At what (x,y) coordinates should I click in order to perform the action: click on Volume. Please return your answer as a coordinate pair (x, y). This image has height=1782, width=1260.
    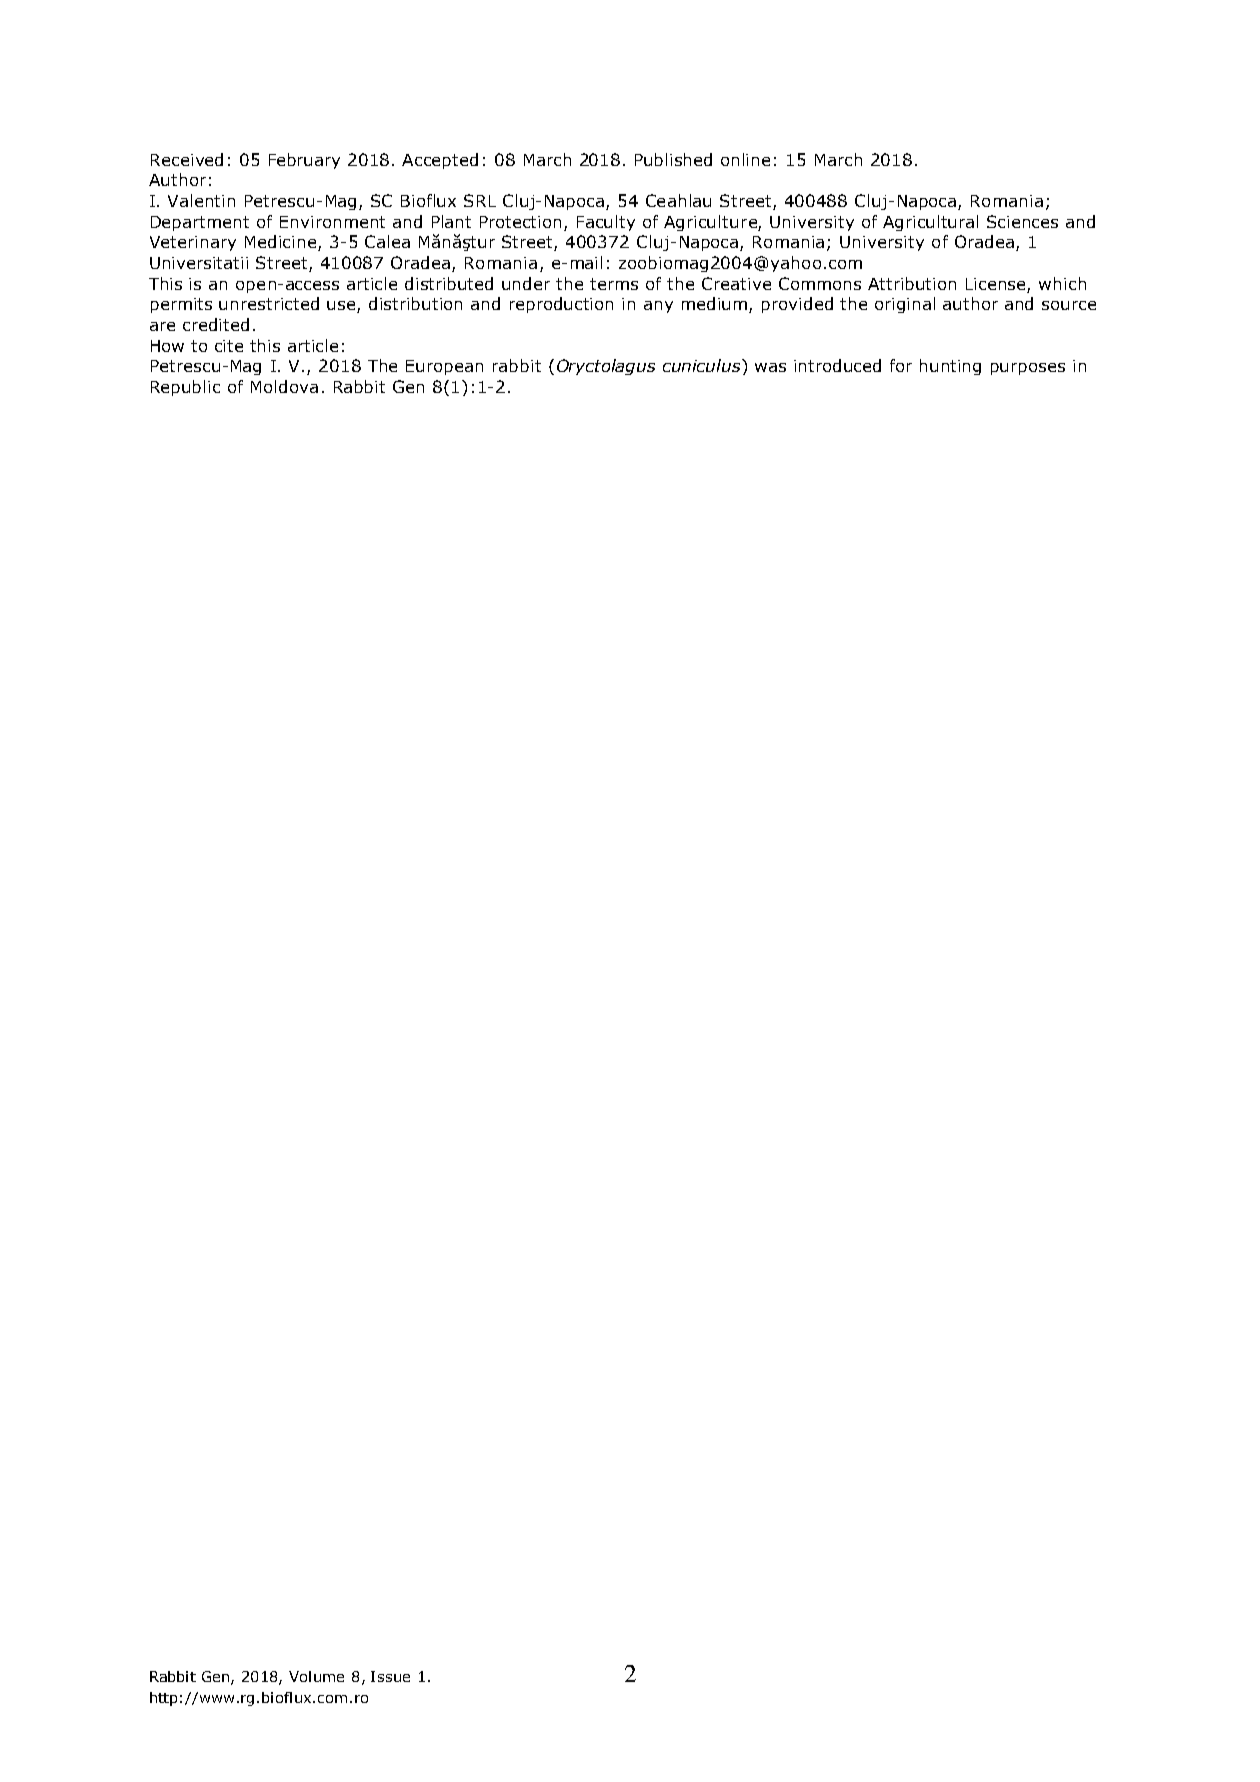
    Looking at the image, I should click on (316, 1676).
